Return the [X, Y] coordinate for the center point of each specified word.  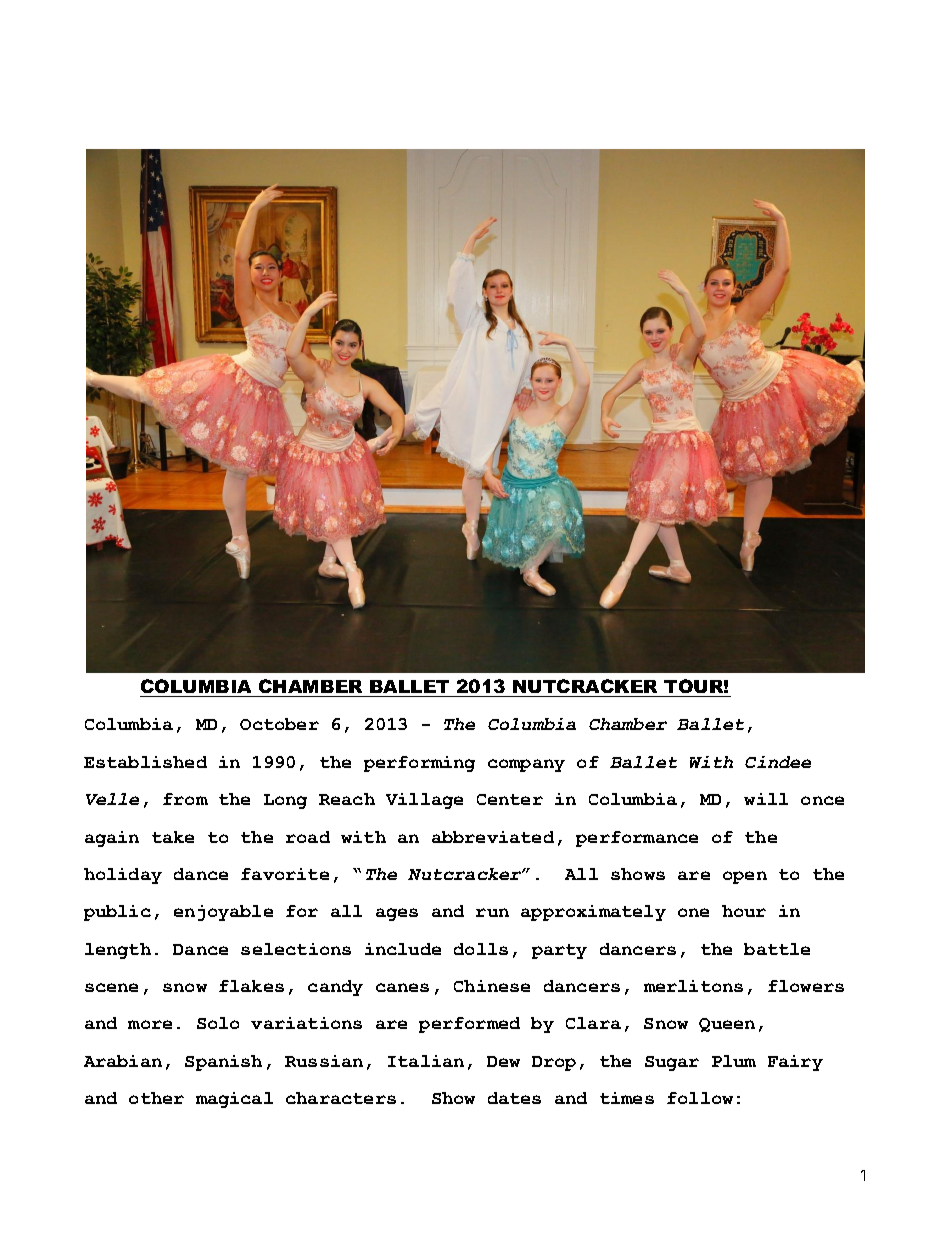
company [526, 765]
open [745, 877]
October [279, 724]
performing [419, 764]
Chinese [492, 986]
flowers [806, 986]
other [156, 1098]
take [173, 837]
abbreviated [493, 837]
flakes [251, 986]
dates [514, 1098]
